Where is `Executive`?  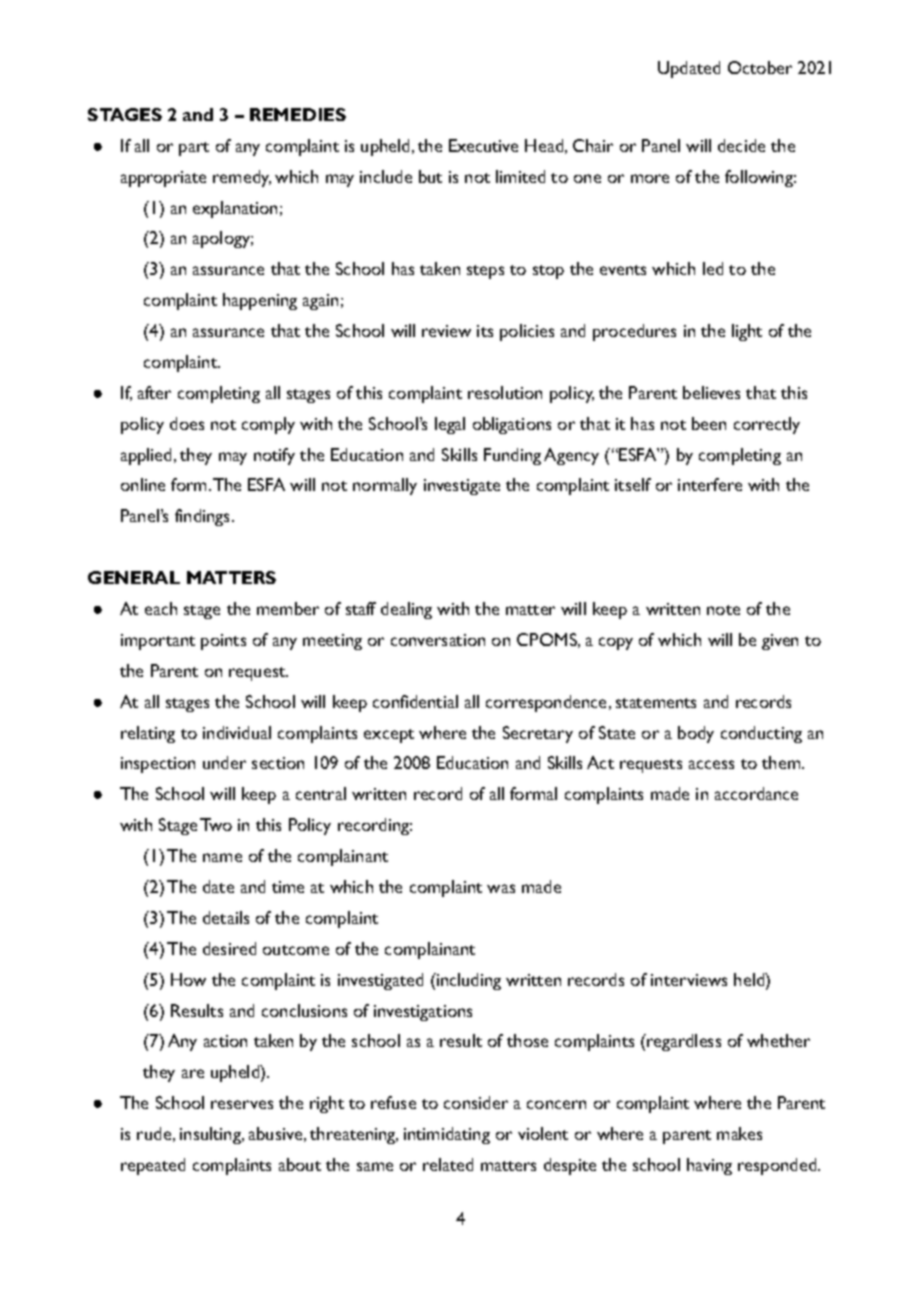
Executive is located at coordinates (483, 145).
